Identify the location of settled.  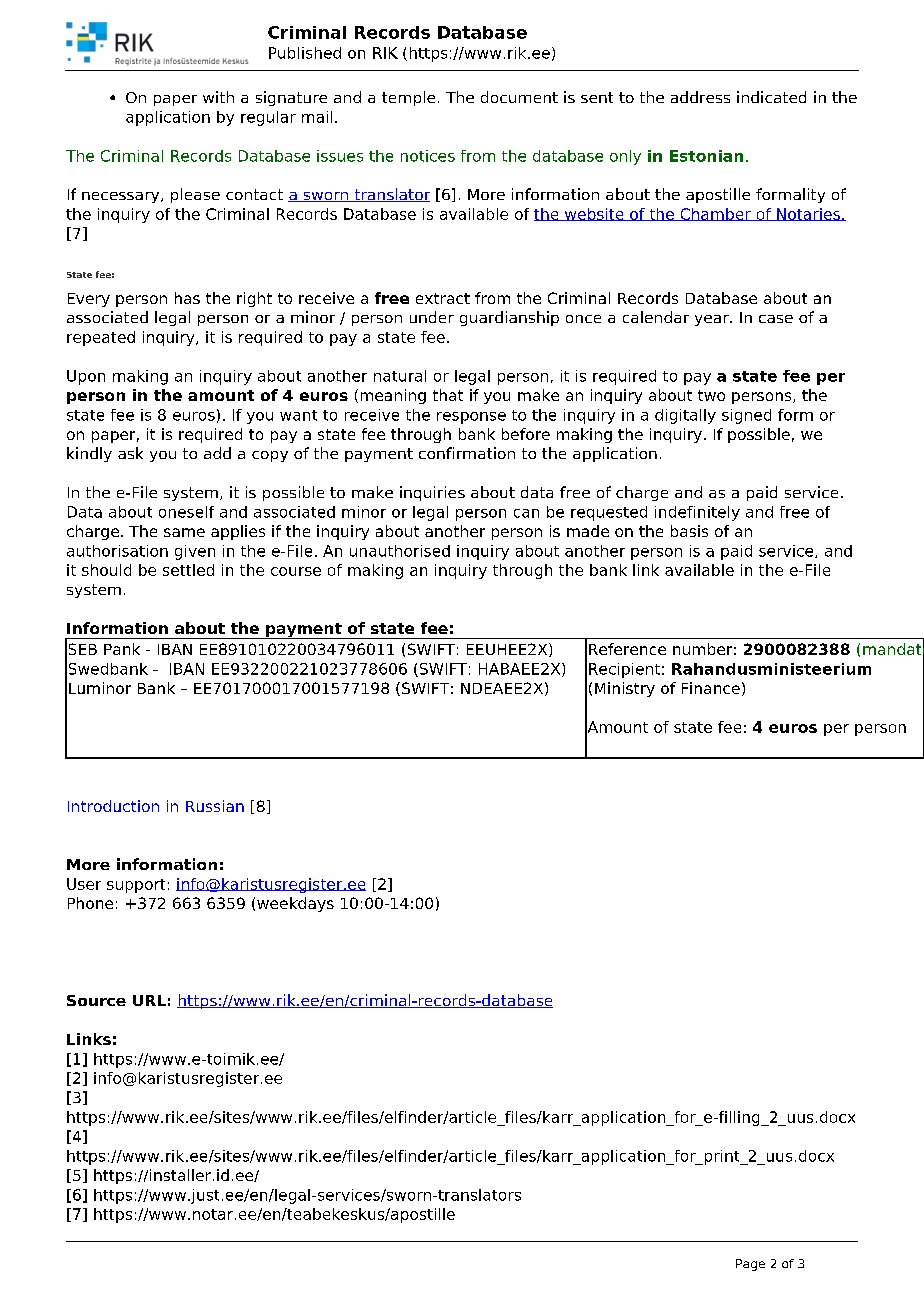
(188, 570).
